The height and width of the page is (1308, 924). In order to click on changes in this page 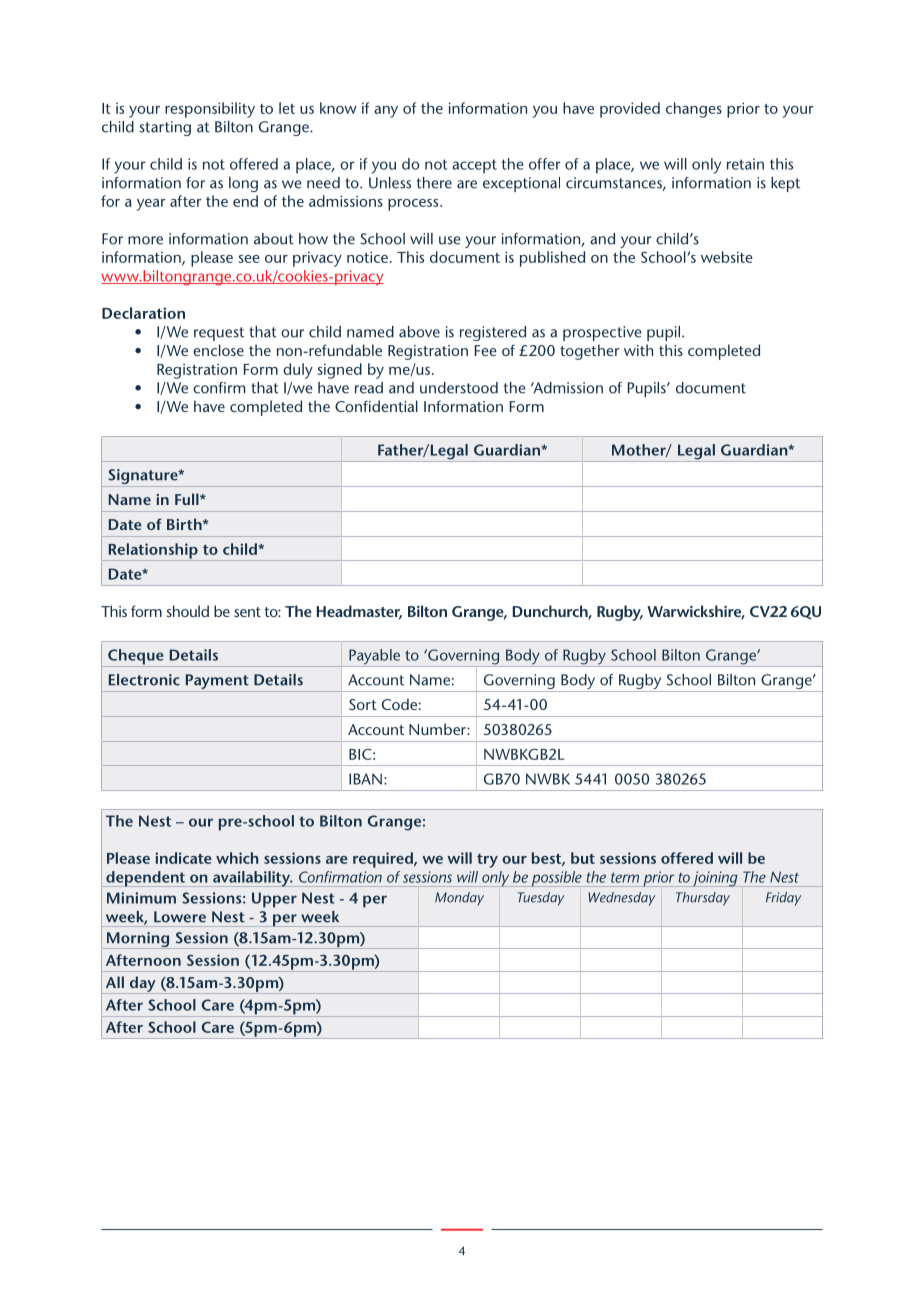, I will do `click(694, 110)`.
